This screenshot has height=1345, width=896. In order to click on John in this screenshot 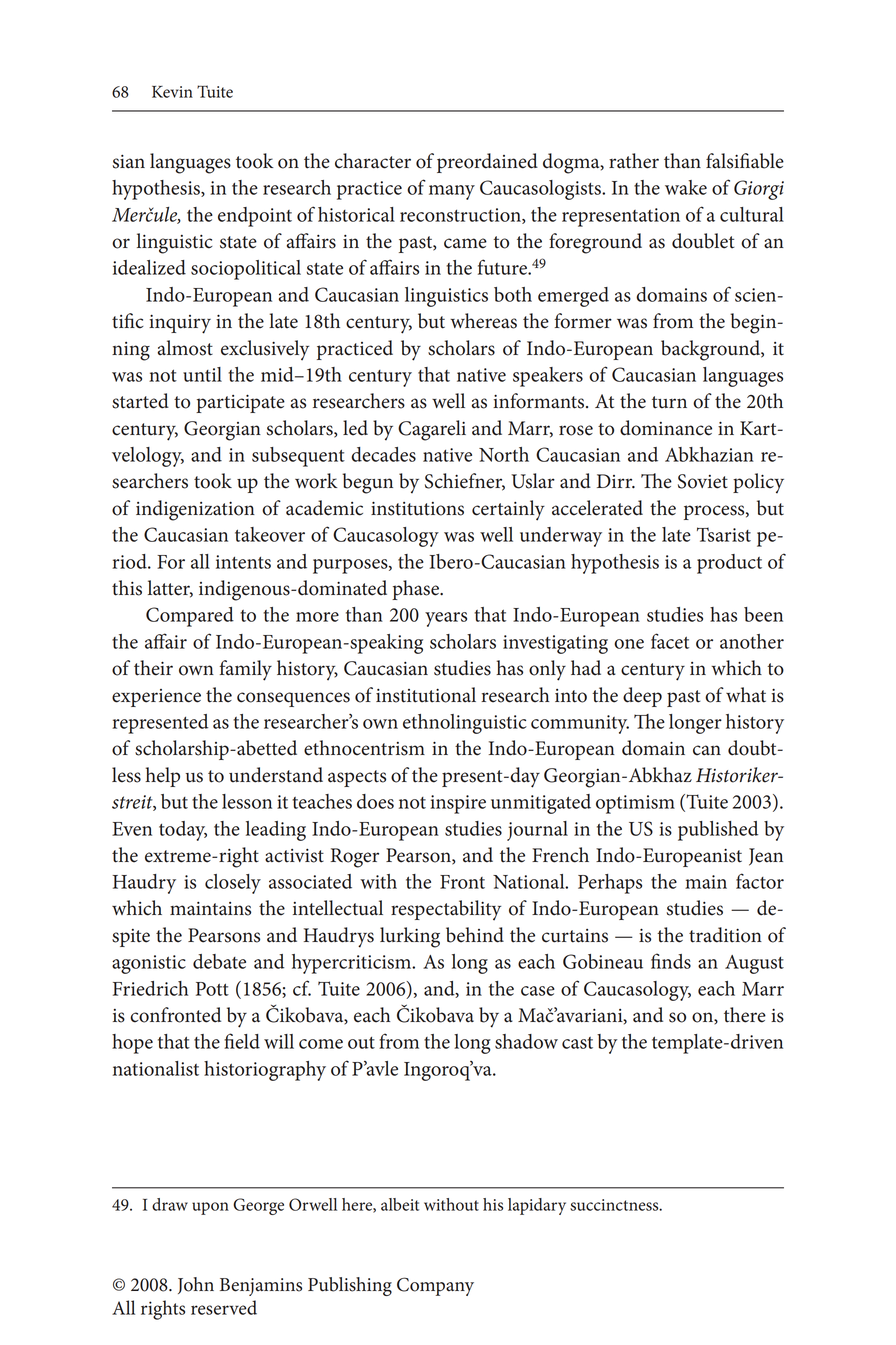, I will do `click(196, 1285)`.
